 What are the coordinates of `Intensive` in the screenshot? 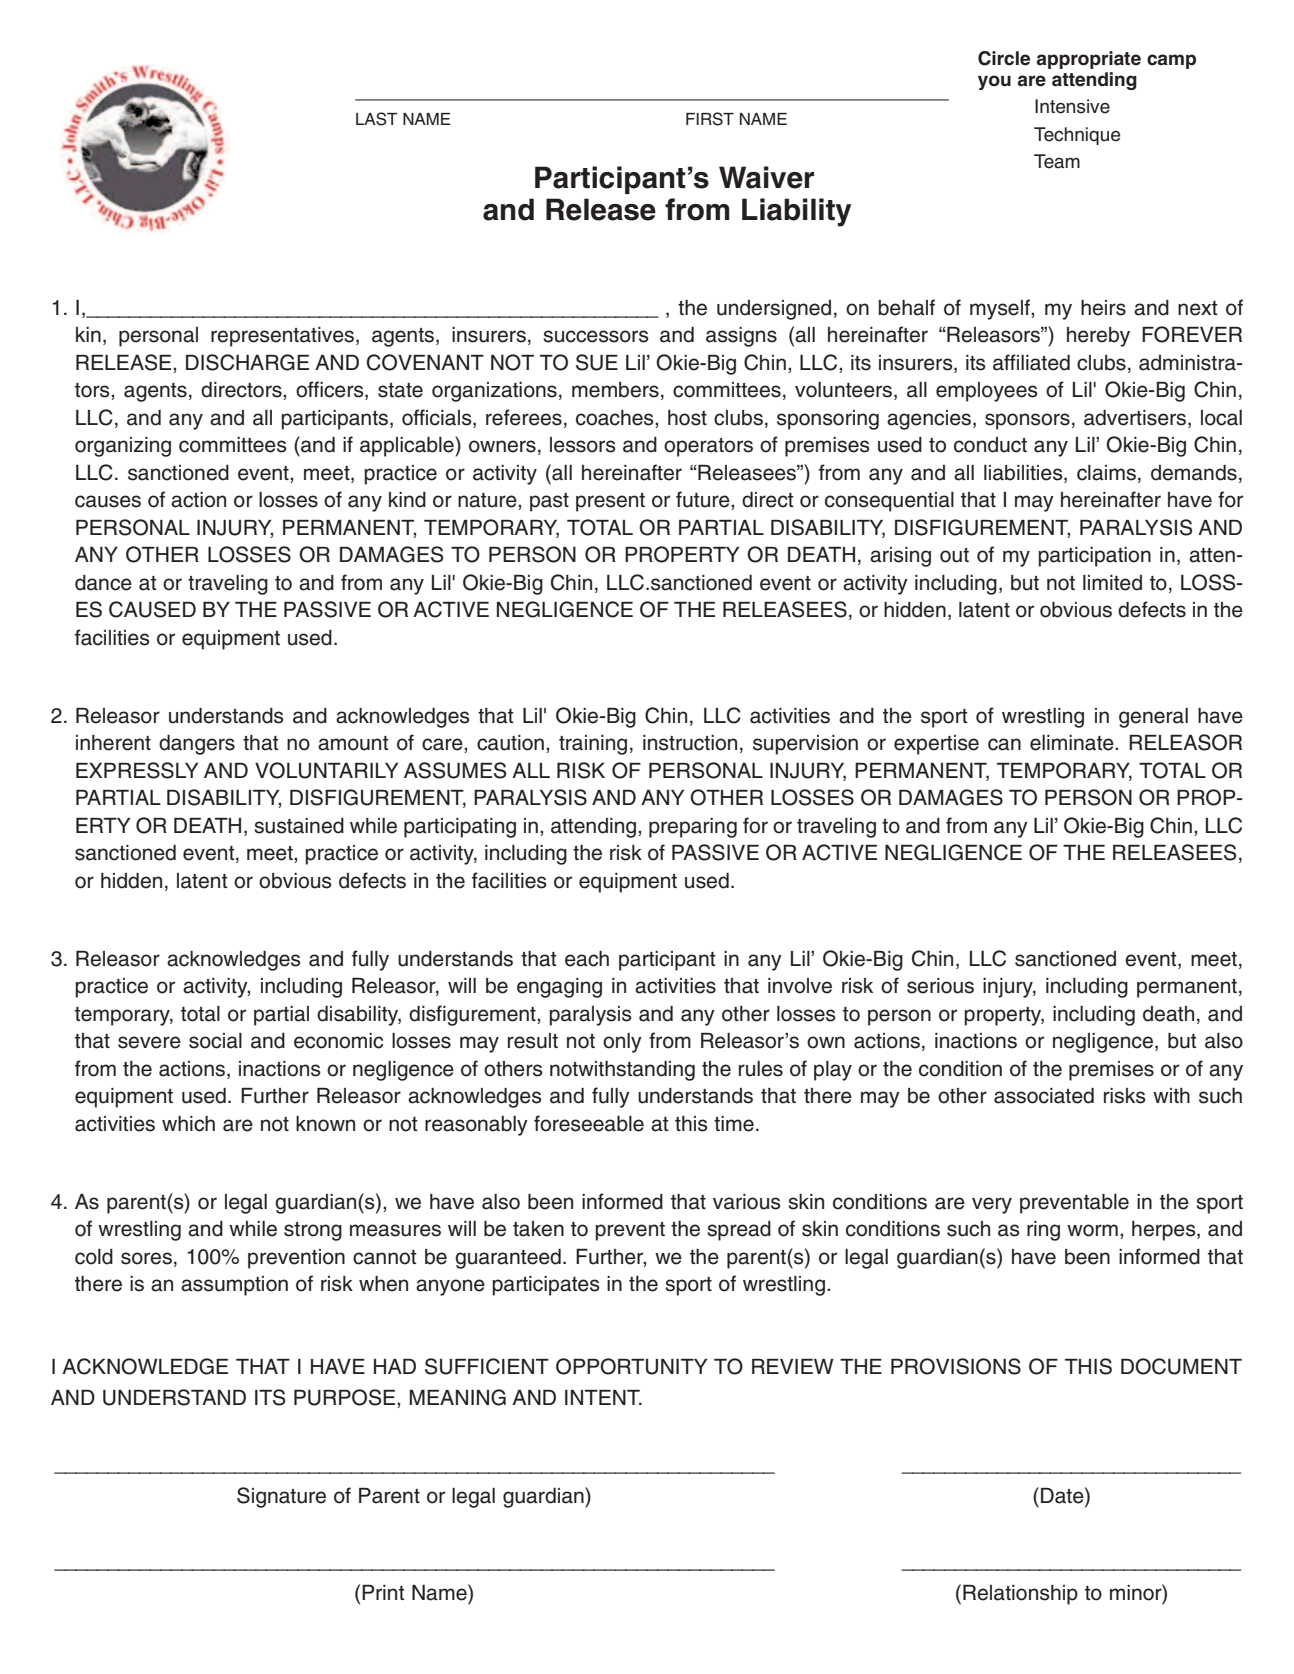 It's located at (1072, 106).
